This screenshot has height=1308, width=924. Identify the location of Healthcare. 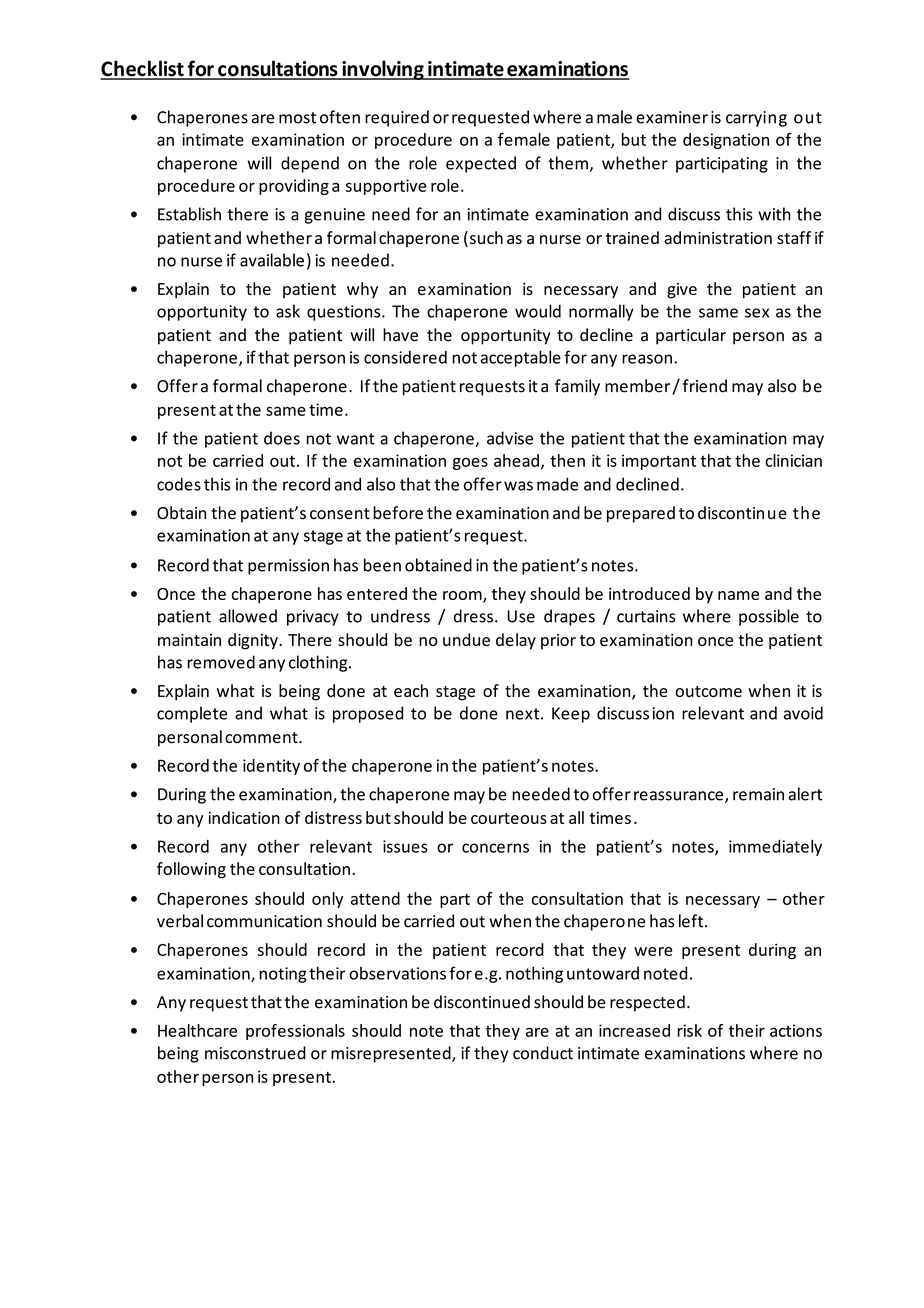
(197, 1030).
